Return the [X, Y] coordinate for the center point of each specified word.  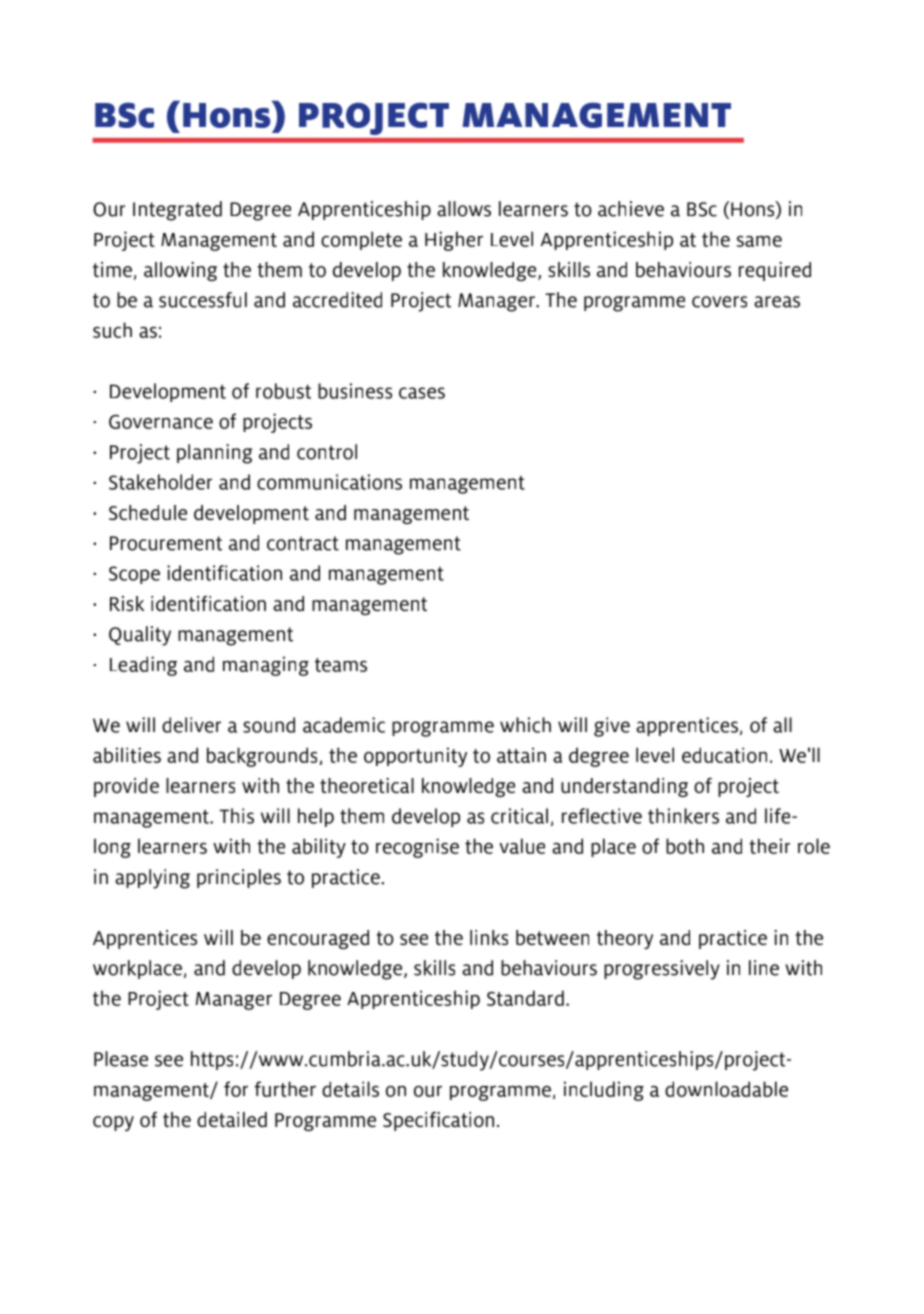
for [236, 1089]
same [759, 241]
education [724, 755]
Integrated [177, 211]
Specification [438, 1121]
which [525, 725]
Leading [143, 666]
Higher [454, 241]
